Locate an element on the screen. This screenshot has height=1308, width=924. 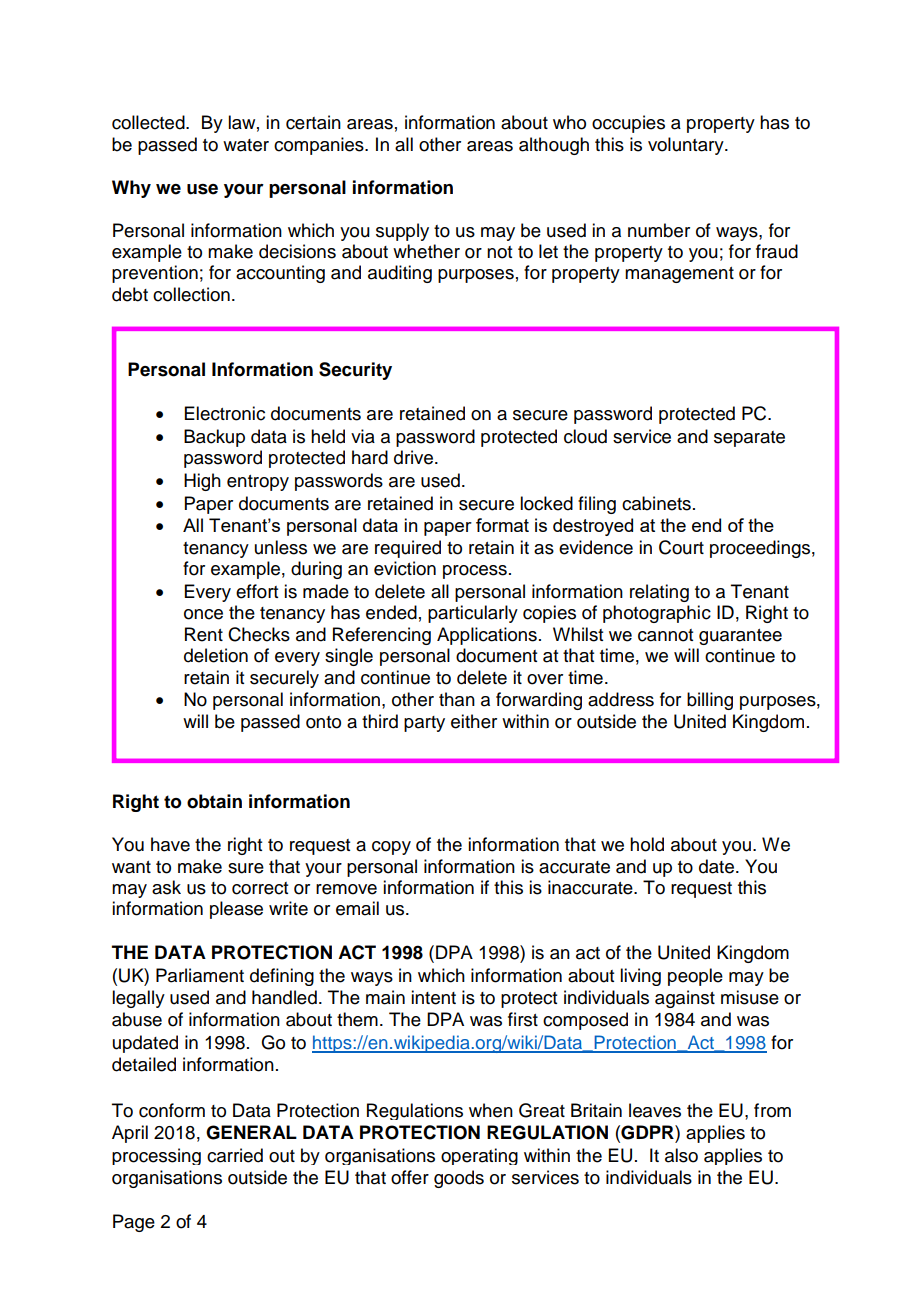
have is located at coordinates (170, 844).
